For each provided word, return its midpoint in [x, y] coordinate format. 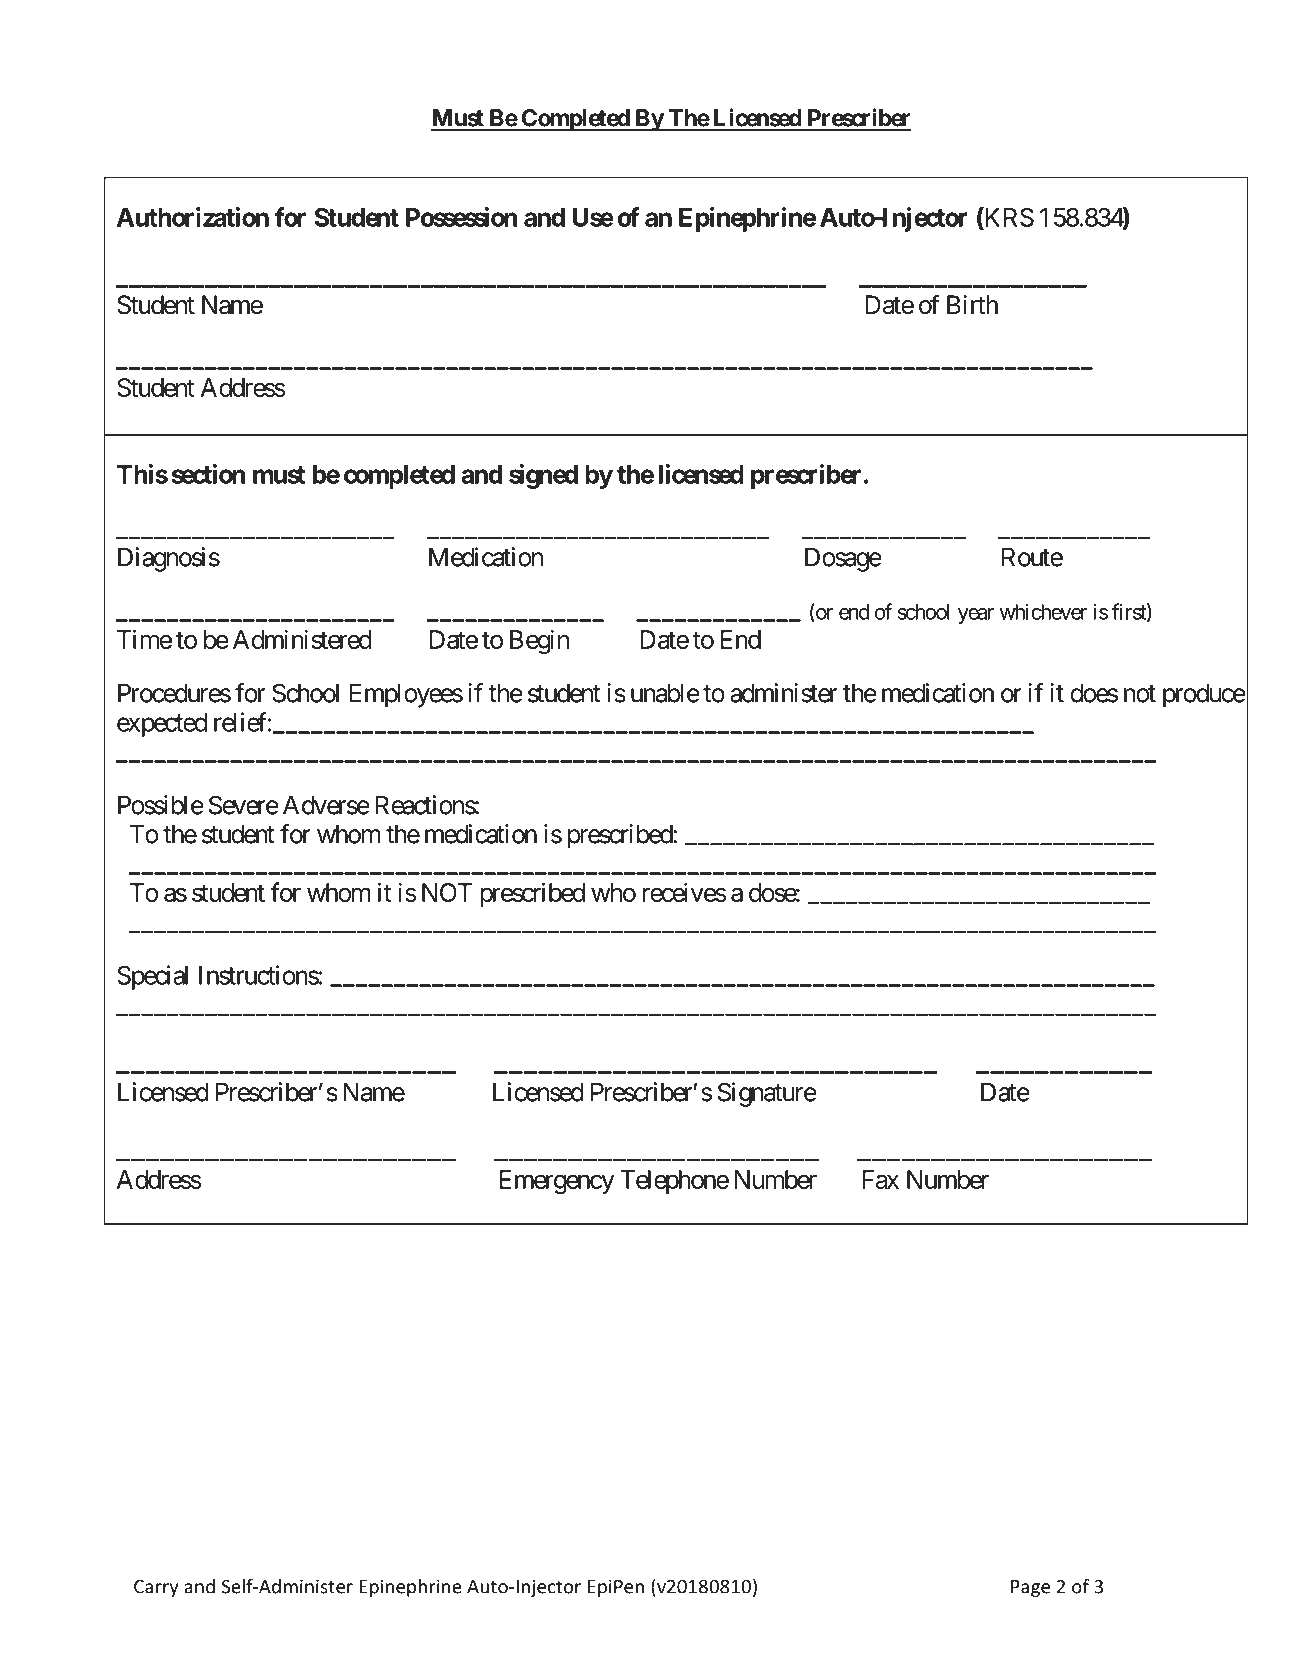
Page [1030, 1588]
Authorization [193, 217]
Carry [156, 1588]
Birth [972, 304]
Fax [880, 1179]
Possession [462, 217]
